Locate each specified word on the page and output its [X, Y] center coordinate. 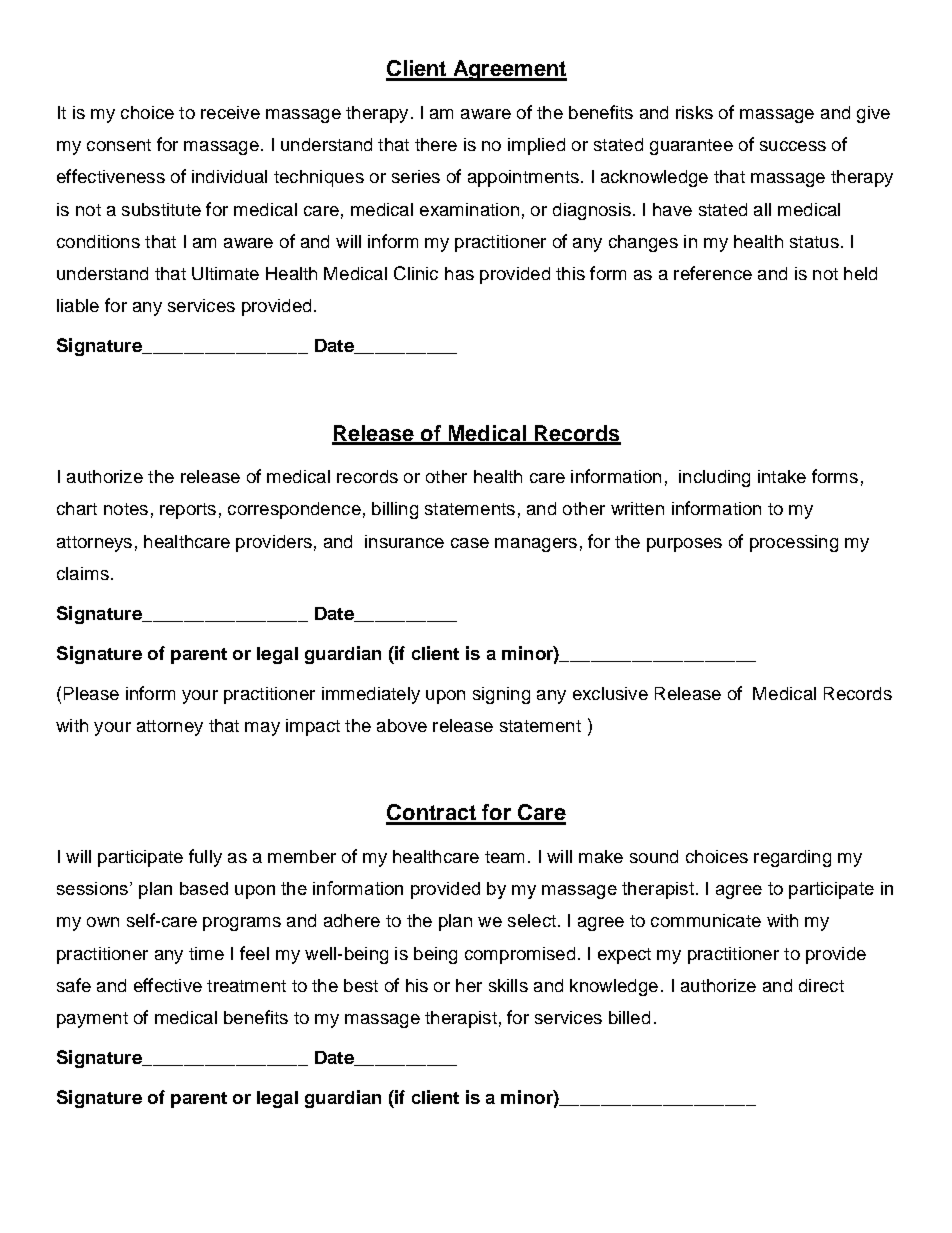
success [793, 146]
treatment [246, 986]
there [436, 144]
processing [794, 543]
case [470, 543]
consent [119, 145]
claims [83, 573]
